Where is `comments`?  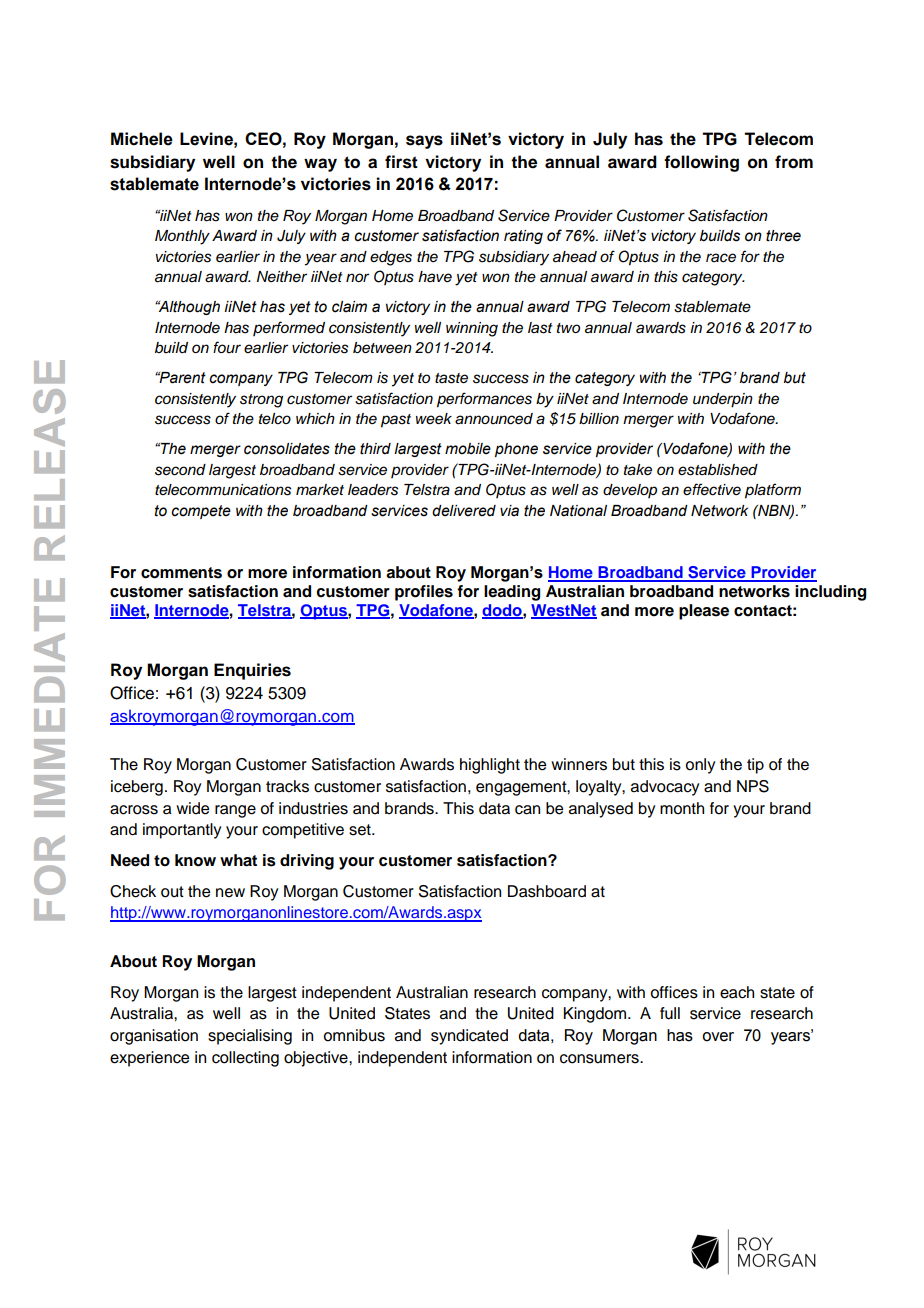
comments is located at coordinates (181, 573).
